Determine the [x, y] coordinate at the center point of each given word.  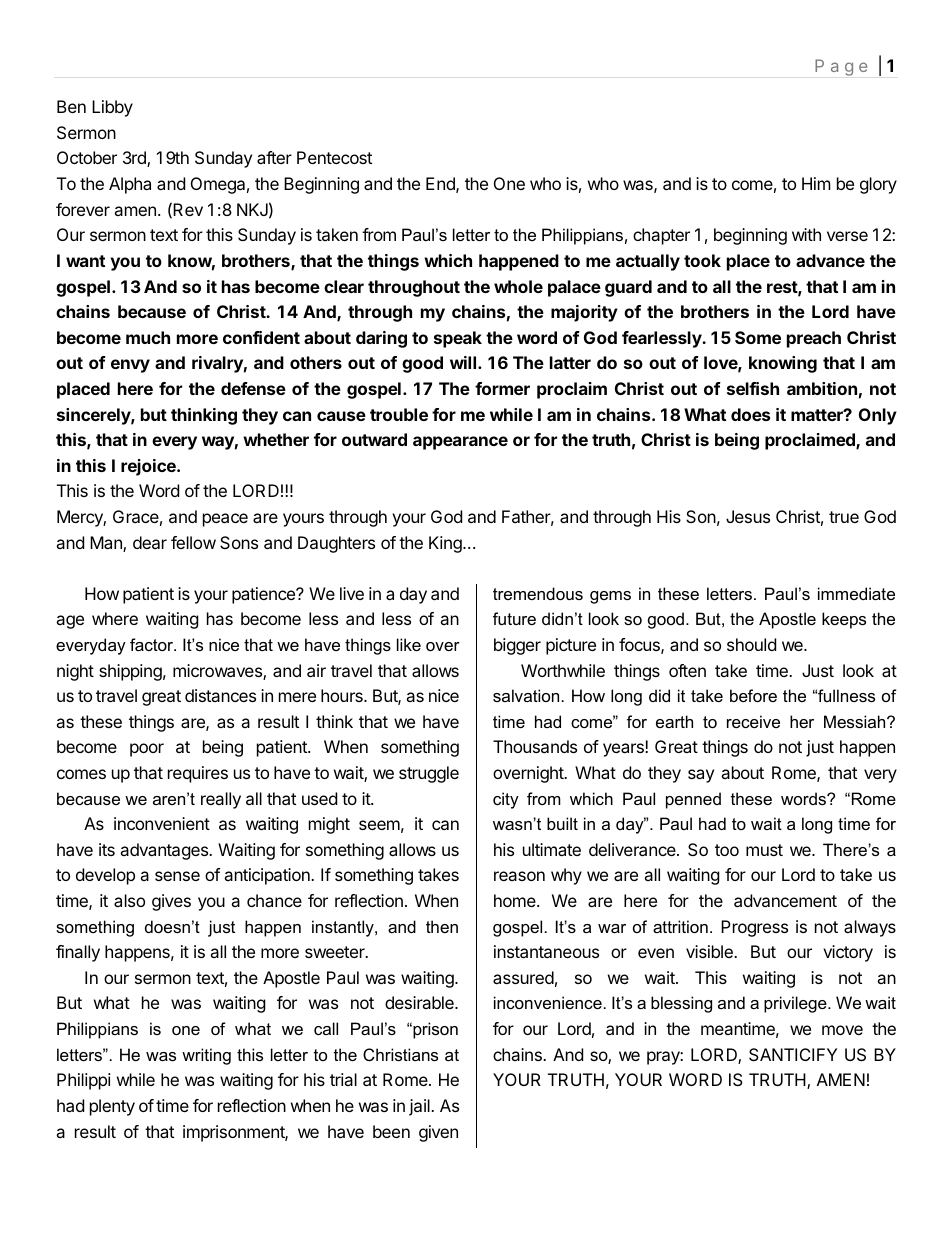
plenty [112, 1107]
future [514, 618]
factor [153, 644]
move [842, 1030]
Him [816, 183]
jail [420, 1107]
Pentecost [334, 157]
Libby [112, 108]
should [751, 644]
